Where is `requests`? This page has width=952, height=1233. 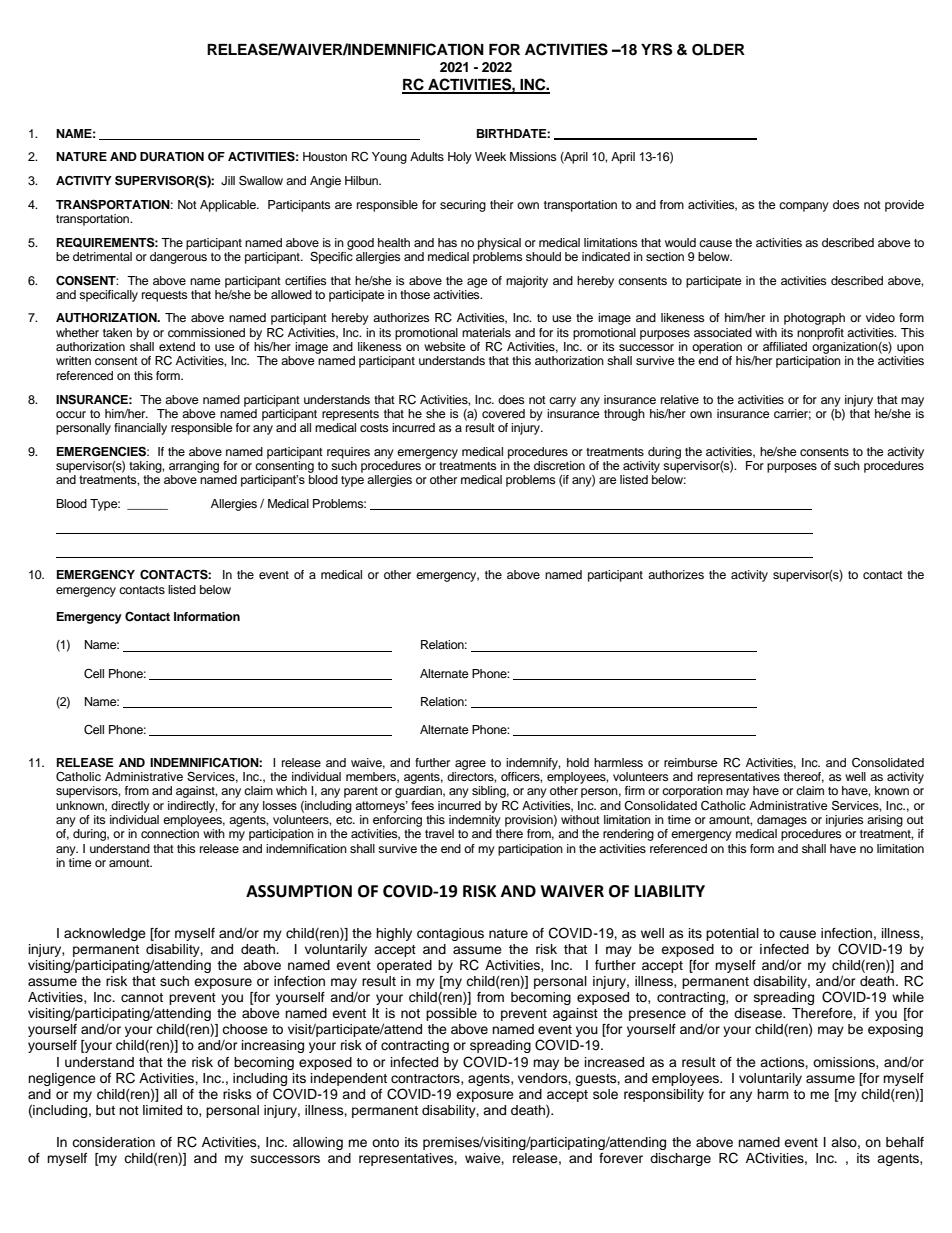 requests is located at coordinates (165, 296).
